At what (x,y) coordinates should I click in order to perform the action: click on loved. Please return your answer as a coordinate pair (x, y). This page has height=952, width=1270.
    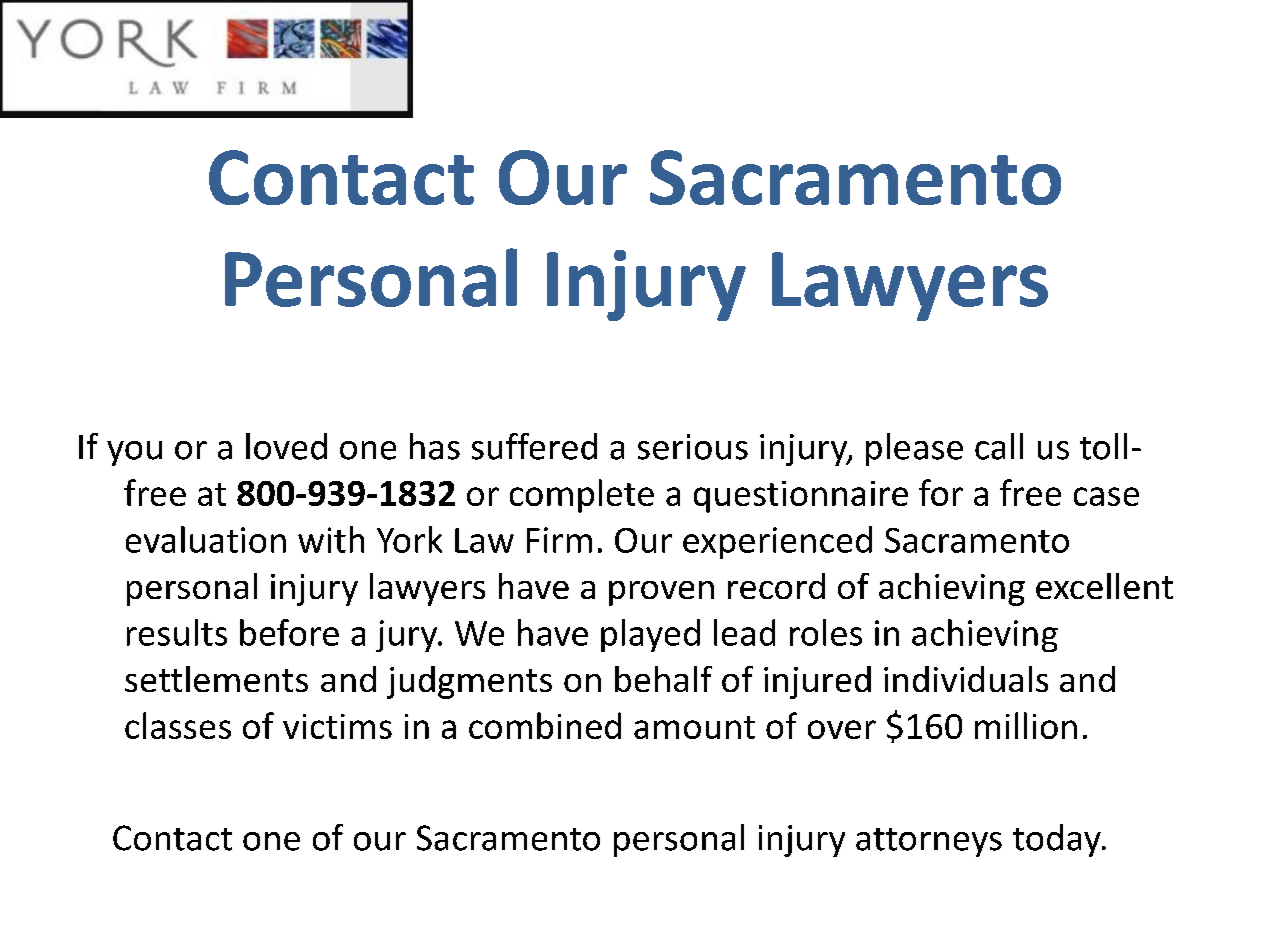
    Looking at the image, I should click on (286, 446).
